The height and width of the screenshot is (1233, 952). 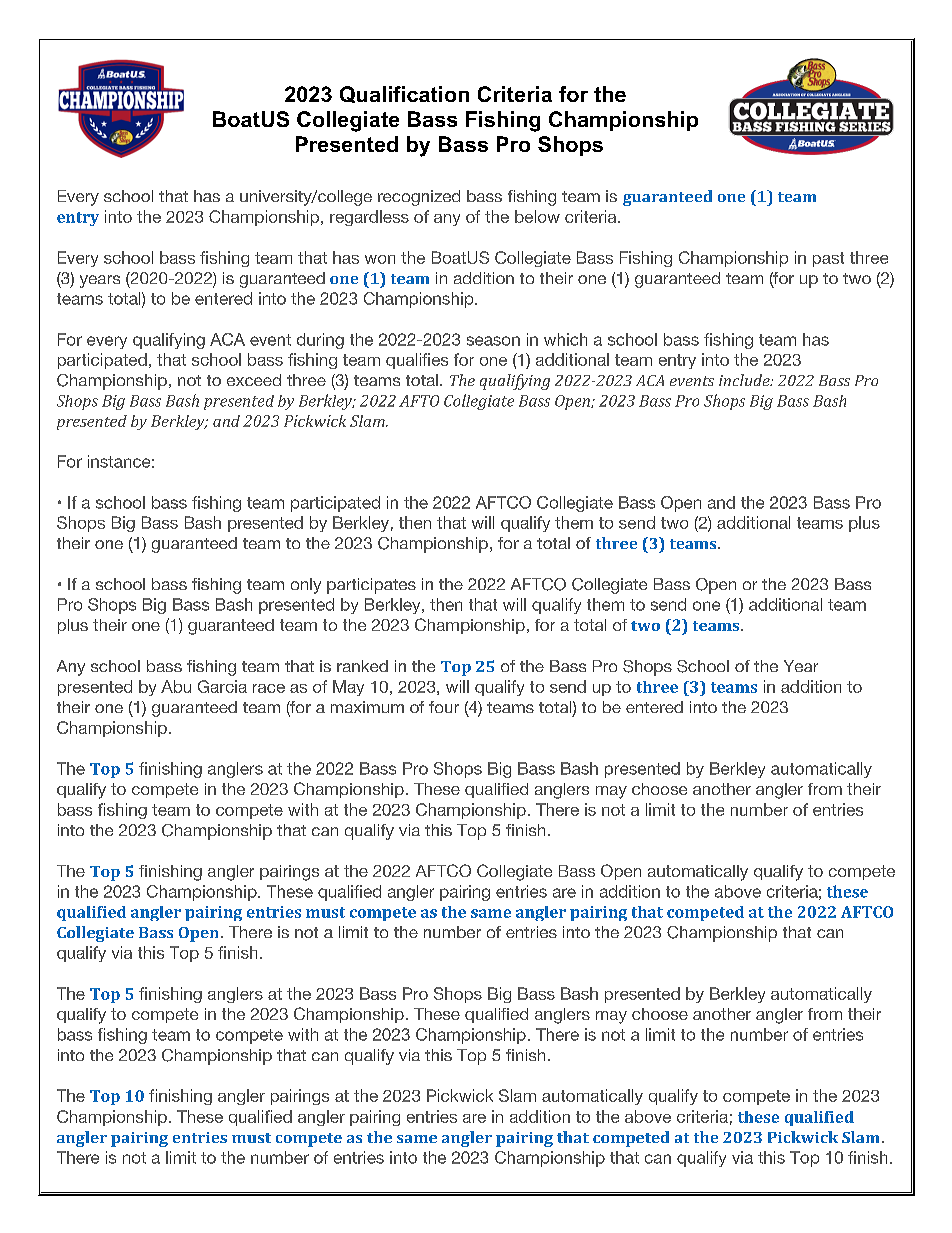 I want to click on recognized, so click(x=419, y=198).
